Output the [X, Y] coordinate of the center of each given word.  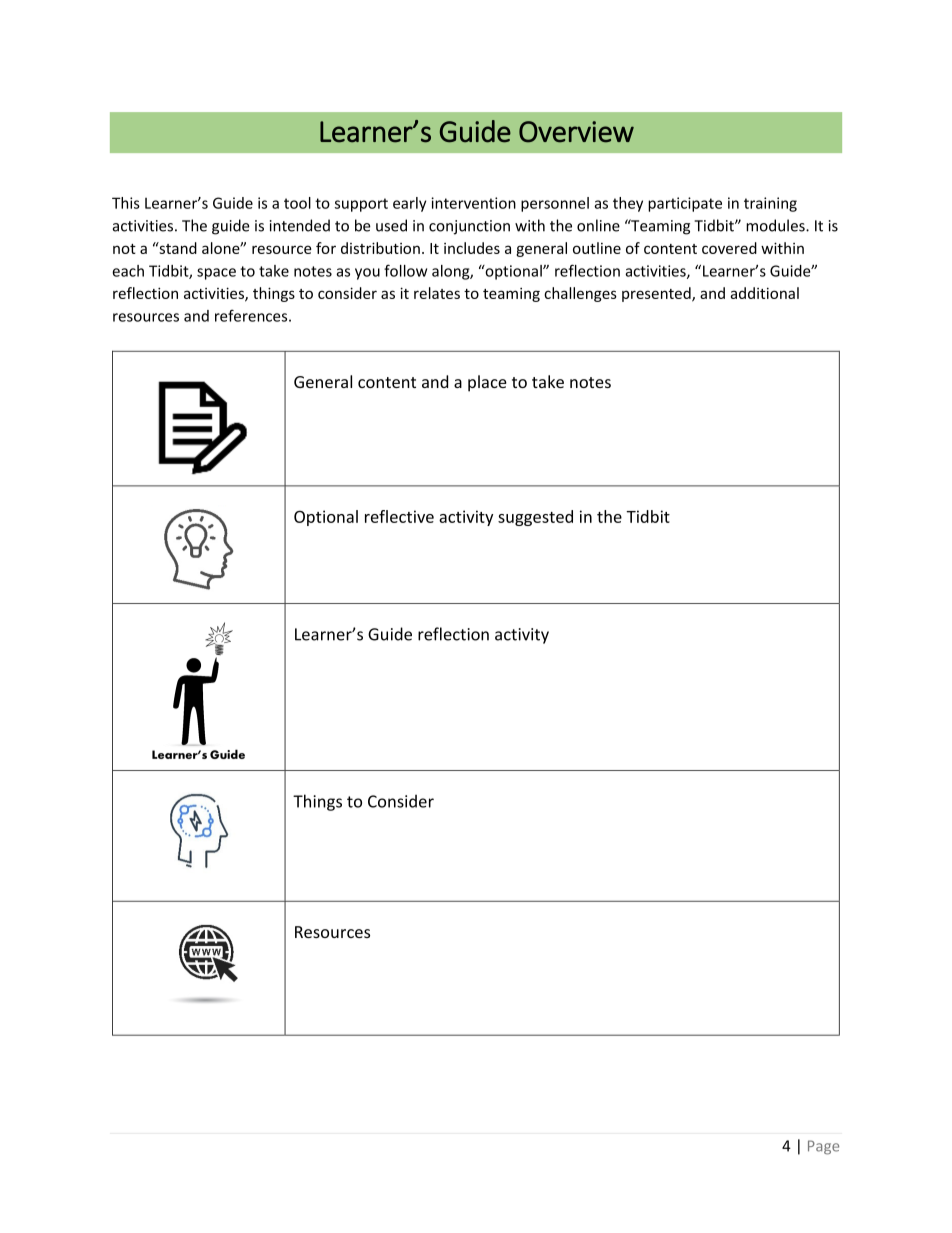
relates [437, 293]
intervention [473, 203]
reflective [399, 516]
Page [823, 1147]
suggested [535, 518]
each [128, 271]
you [367, 274]
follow [405, 270]
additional [764, 293]
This [126, 203]
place [487, 383]
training [770, 204]
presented [657, 294]
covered [729, 248]
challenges [580, 294]
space [216, 274]
